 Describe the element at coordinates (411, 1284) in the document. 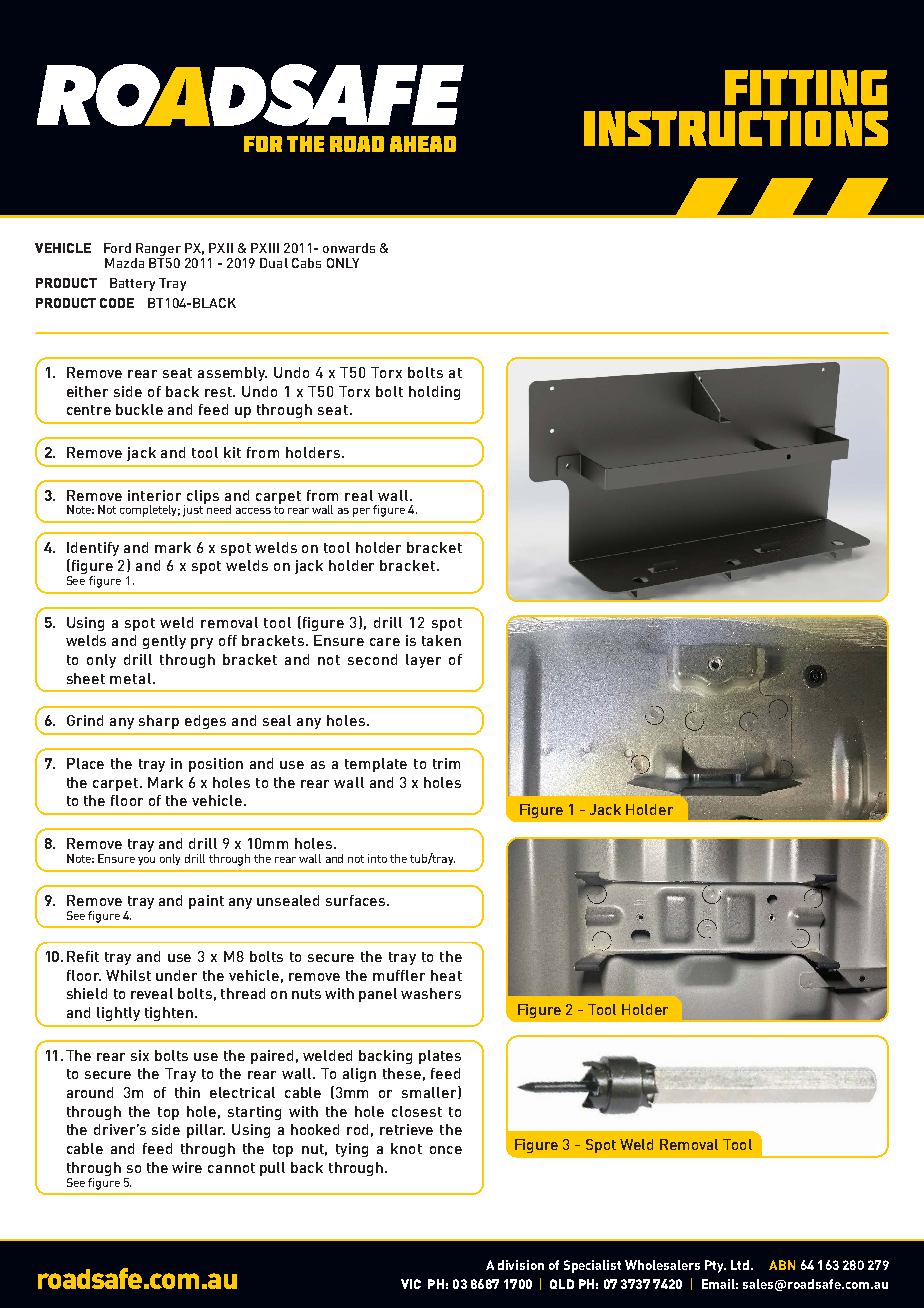

I see `VIC` at that location.
